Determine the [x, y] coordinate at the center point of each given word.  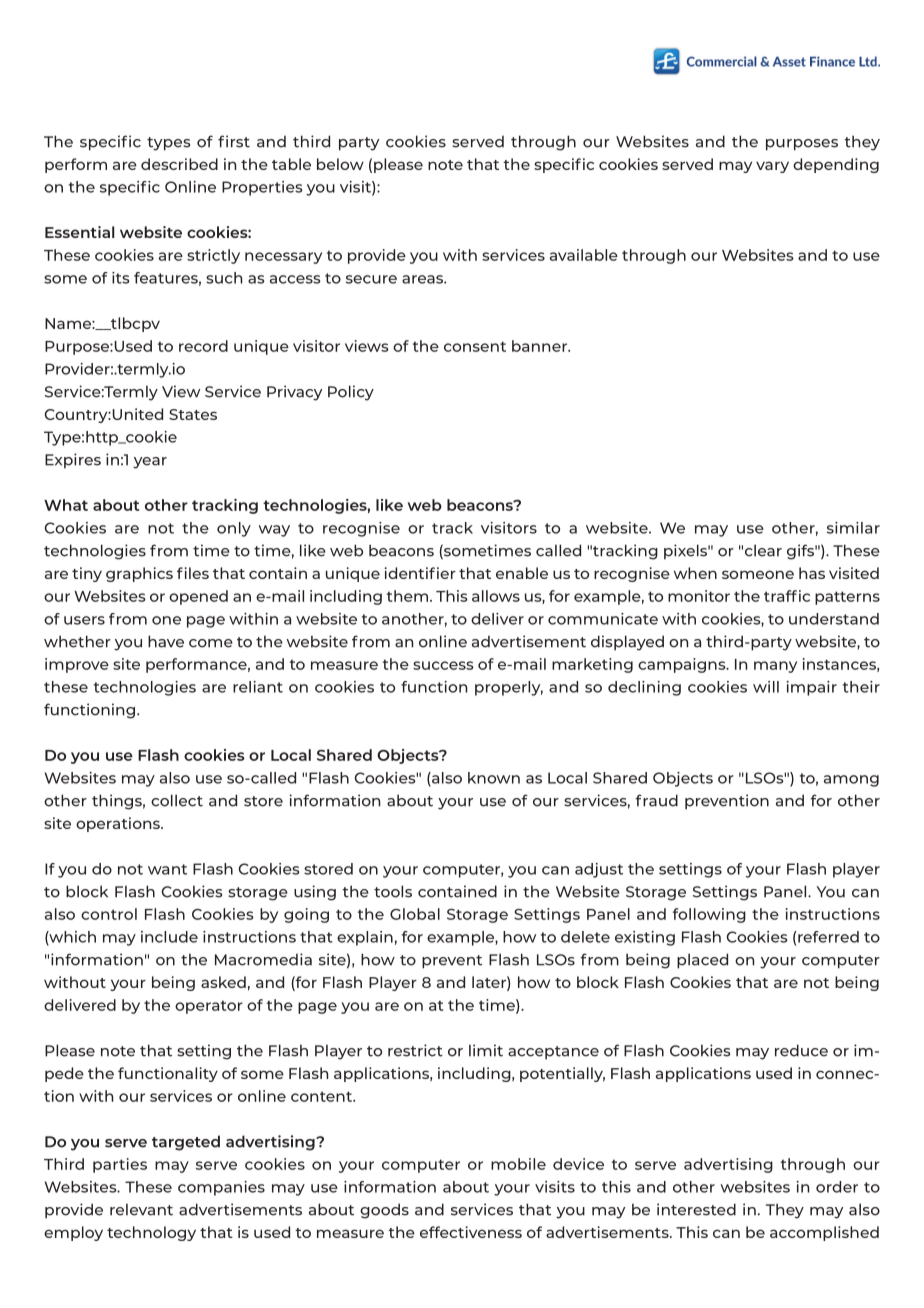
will [766, 687]
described [179, 164]
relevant [141, 1209]
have [166, 641]
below [340, 164]
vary [772, 167]
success [443, 665]
